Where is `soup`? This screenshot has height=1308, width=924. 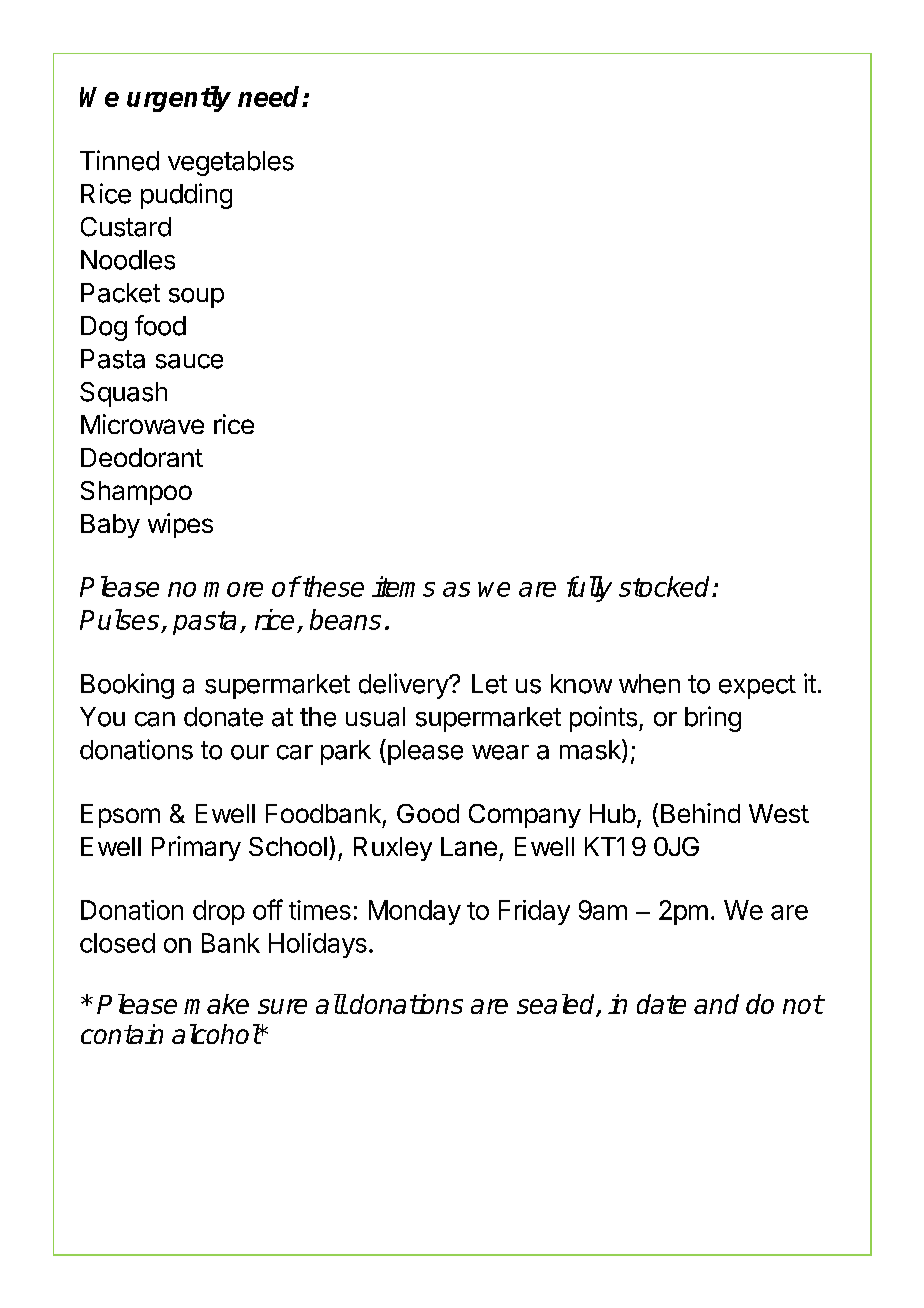 soup is located at coordinates (196, 298).
